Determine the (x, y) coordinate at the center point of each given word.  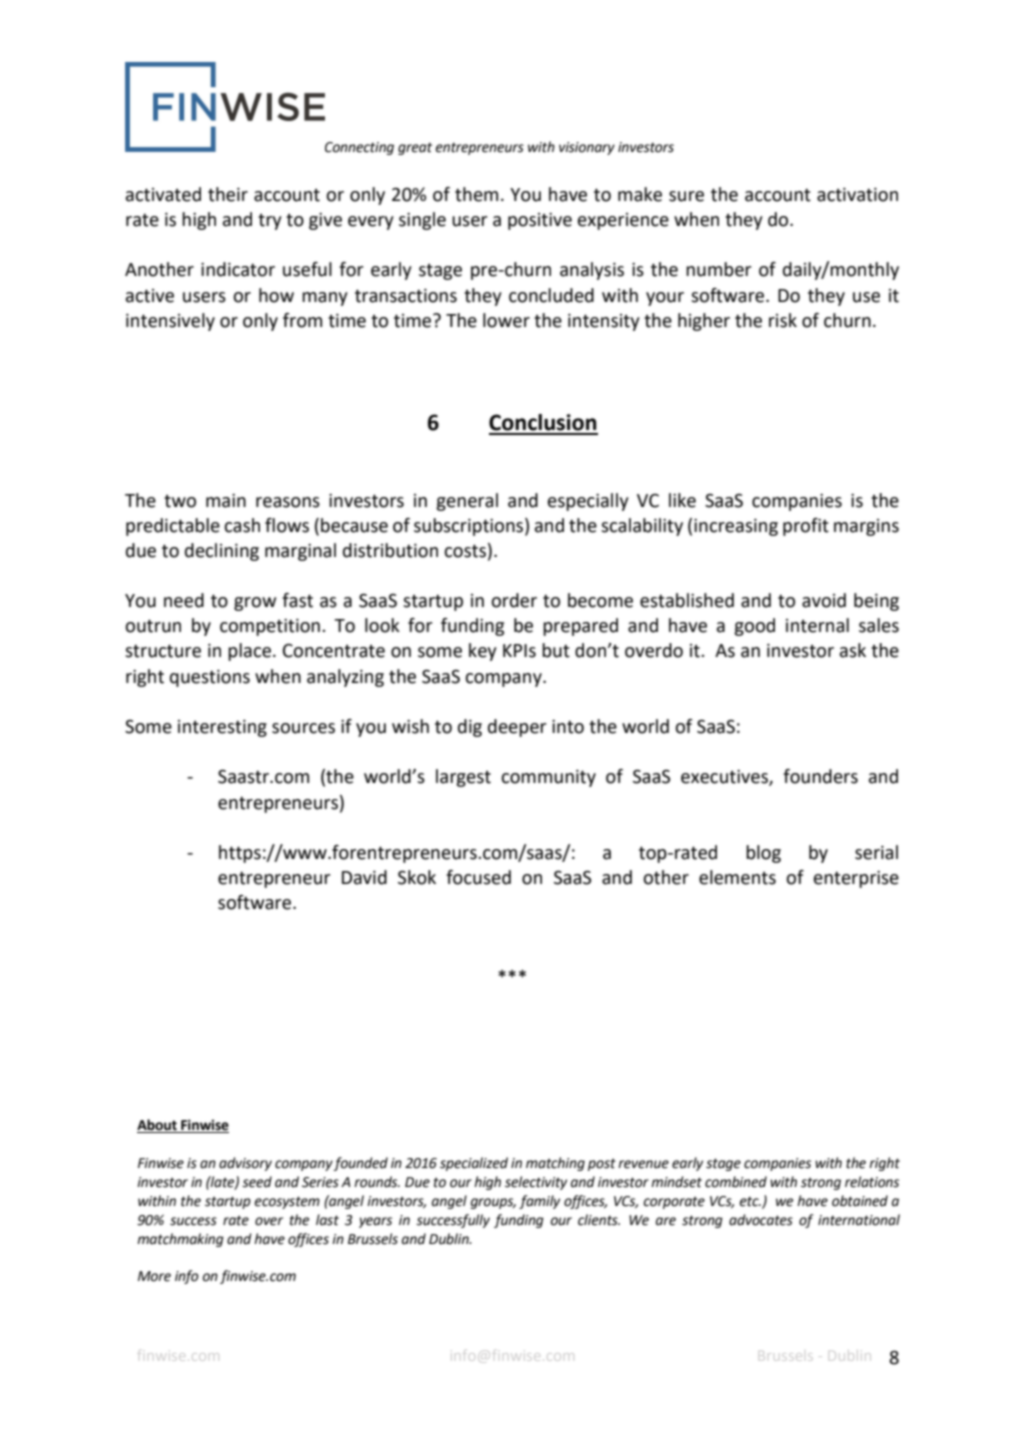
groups (493, 1203)
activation (857, 195)
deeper (517, 728)
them (476, 194)
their (228, 194)
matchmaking (180, 1240)
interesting (222, 728)
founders (820, 776)
